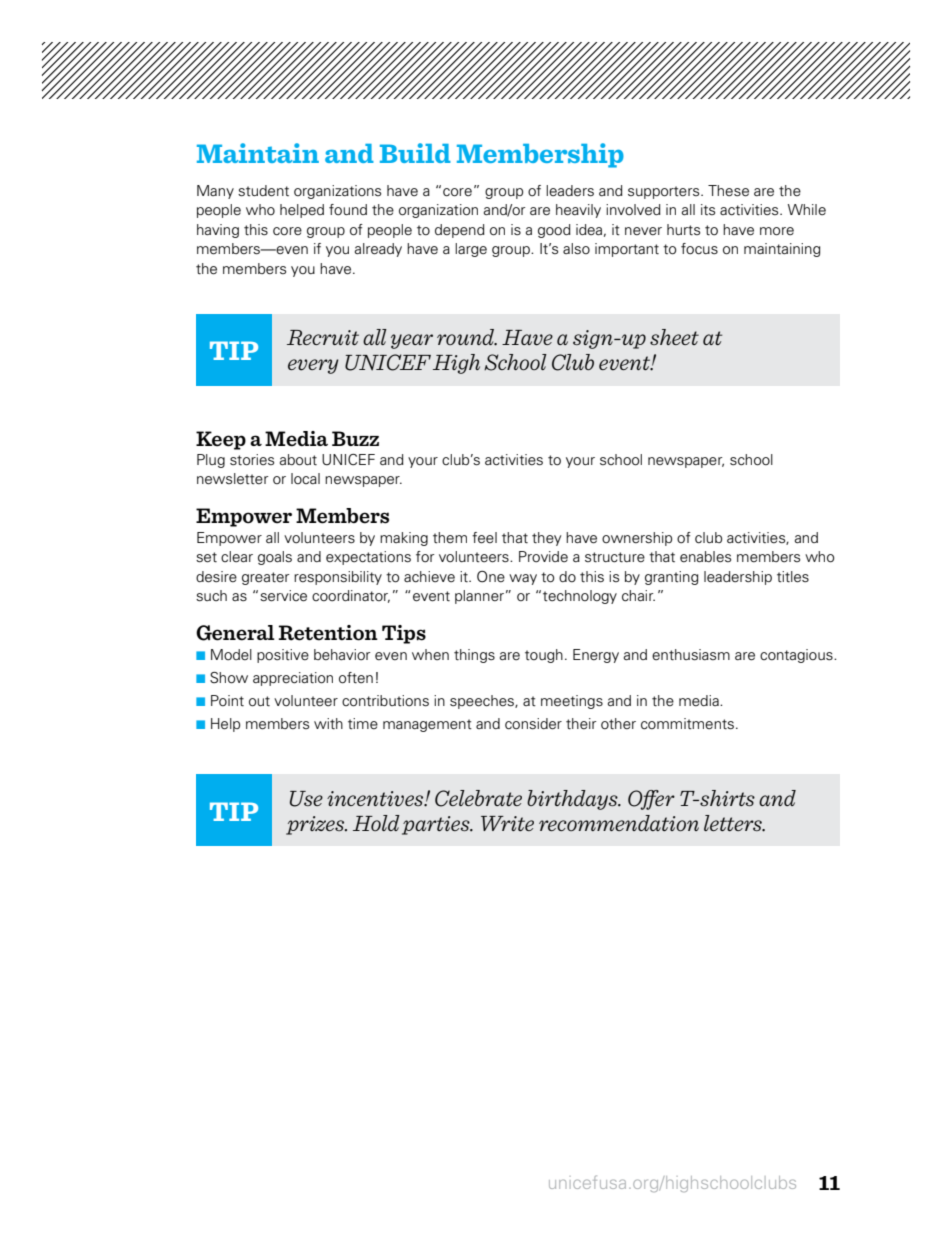 The width and height of the page is (952, 1233). Describe the element at coordinates (734, 823) in the page. I see `letters` at that location.
